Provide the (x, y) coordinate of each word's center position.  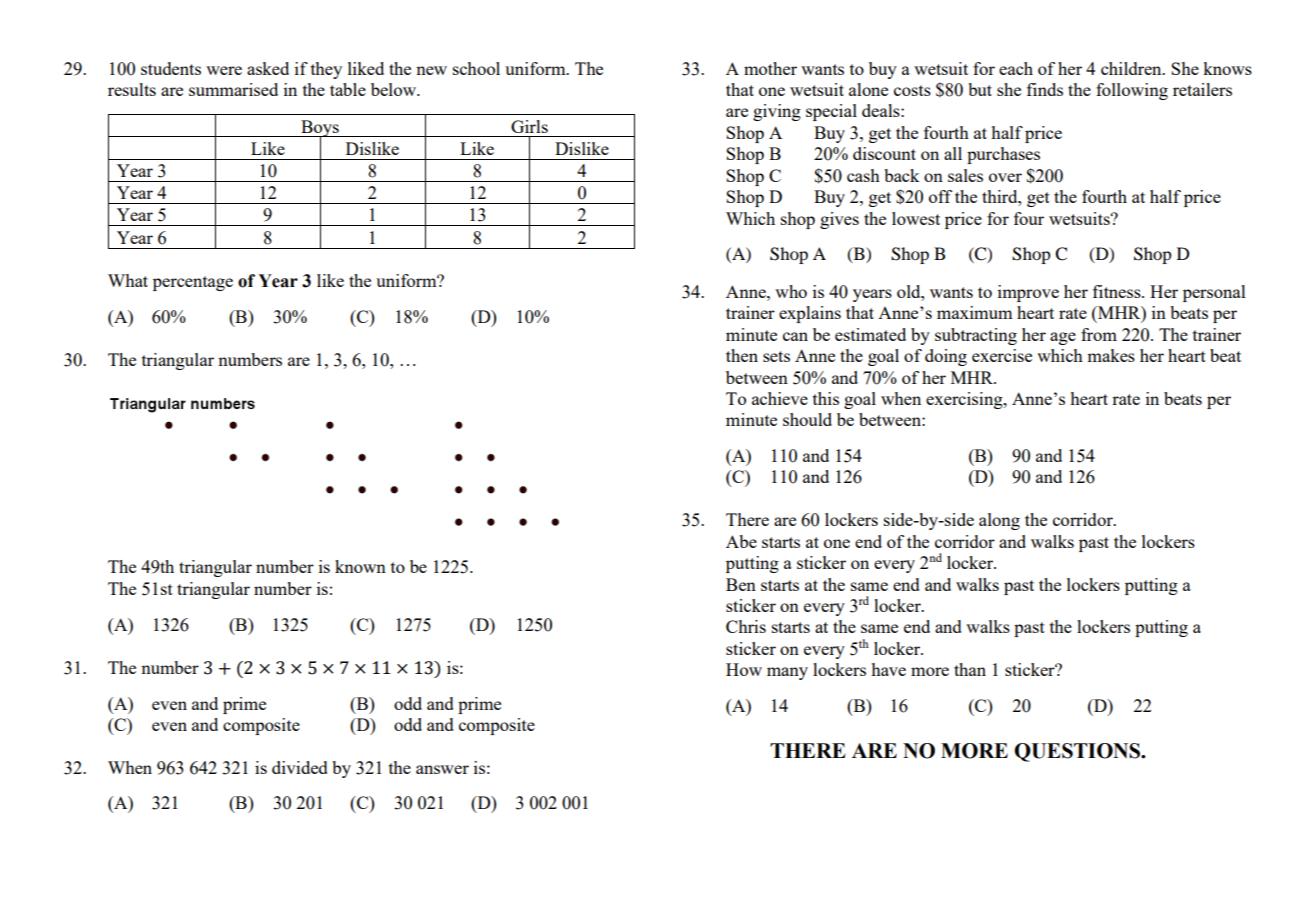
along (999, 521)
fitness (1118, 291)
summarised (233, 89)
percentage (193, 283)
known (360, 566)
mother (770, 68)
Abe (741, 541)
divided (300, 767)
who (791, 291)
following (1132, 91)
